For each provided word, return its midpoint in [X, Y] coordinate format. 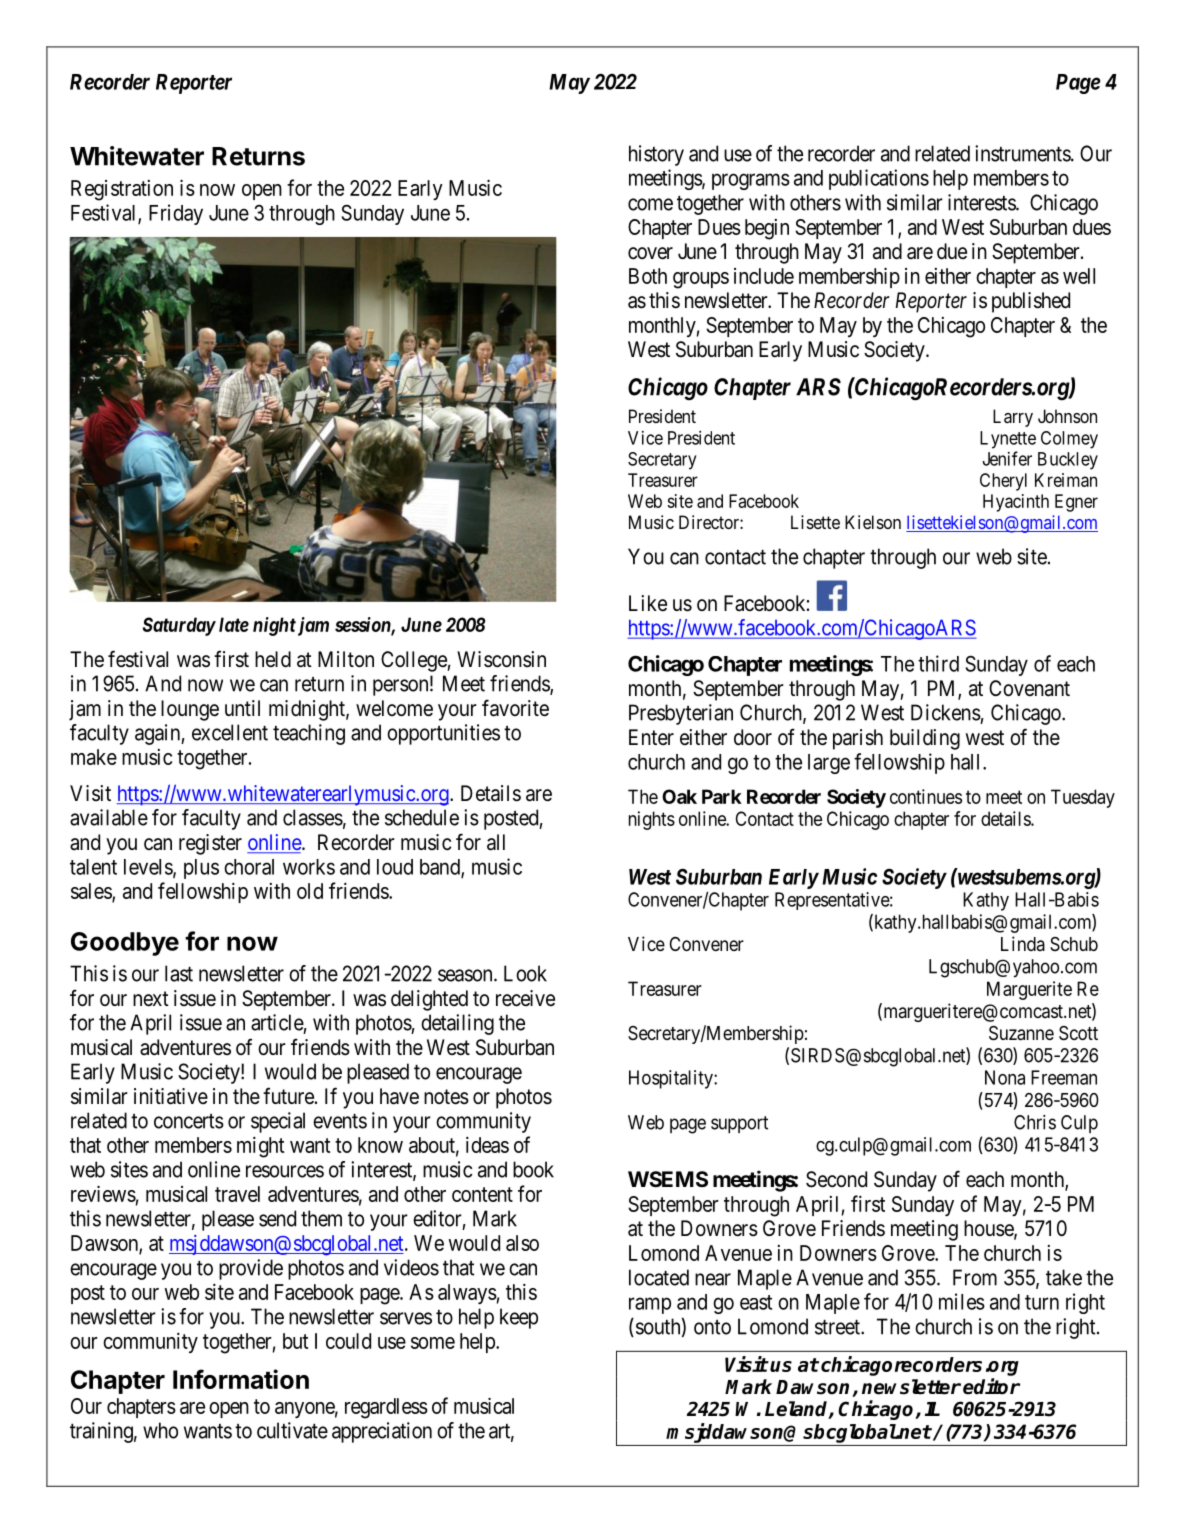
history [656, 155]
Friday [176, 214]
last [179, 973]
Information [241, 1379]
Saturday [179, 626]
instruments [1023, 153]
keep [519, 1318]
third [938, 663]
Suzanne [1021, 1033]
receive [525, 998]
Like [648, 603]
